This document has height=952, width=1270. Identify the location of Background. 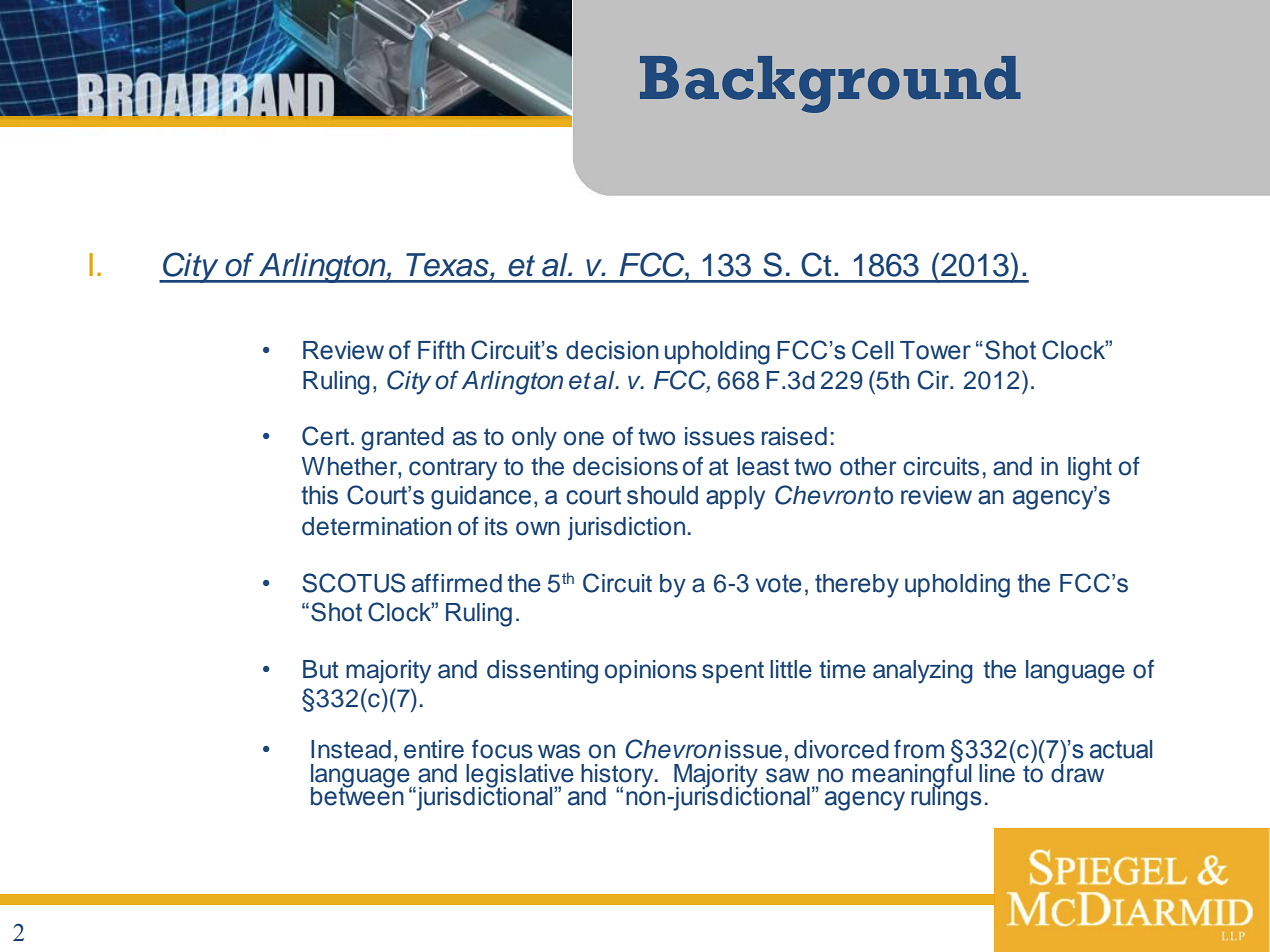
(830, 84).
